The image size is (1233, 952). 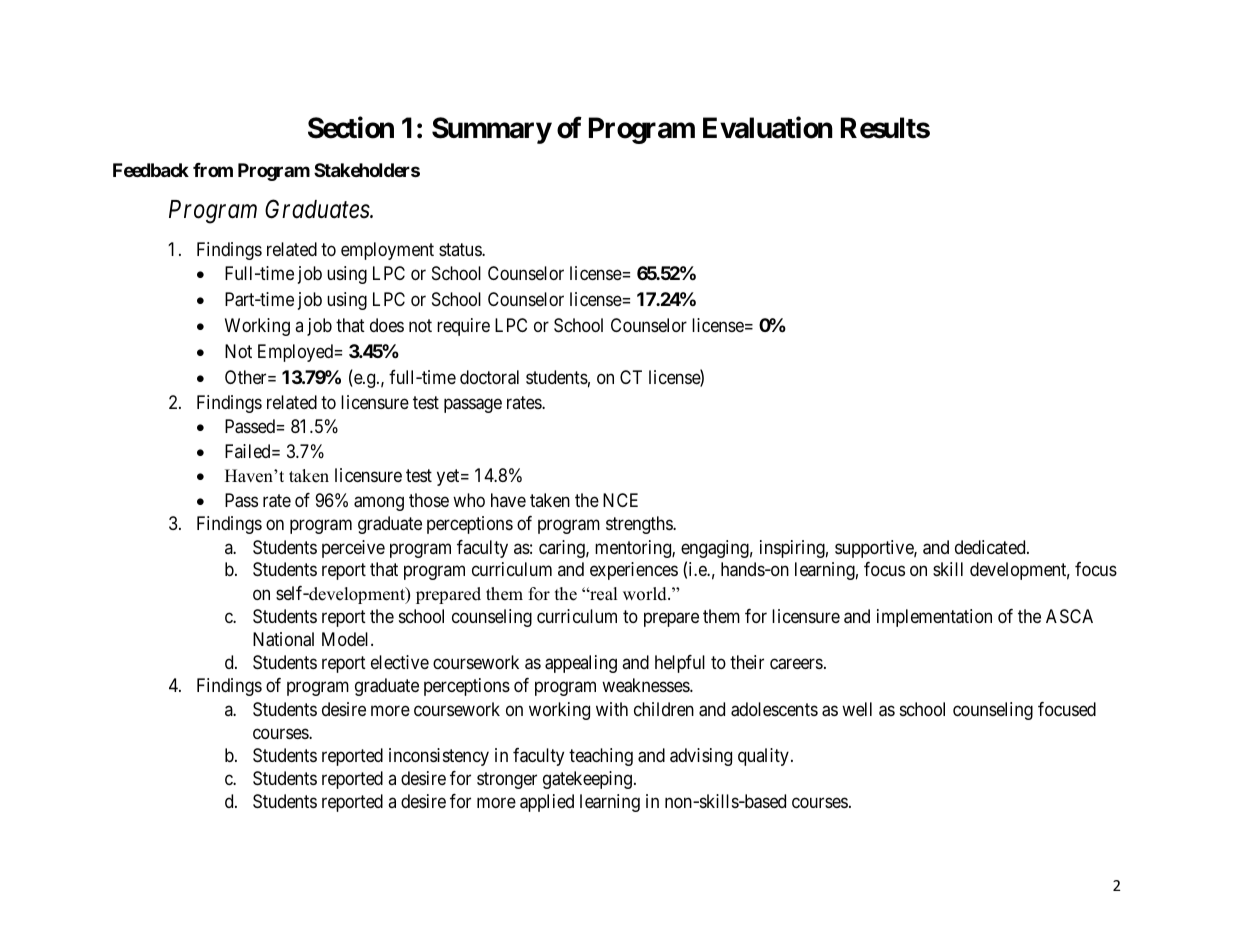 What do you see at coordinates (439, 757) in the document?
I see `inconsistency` at bounding box center [439, 757].
